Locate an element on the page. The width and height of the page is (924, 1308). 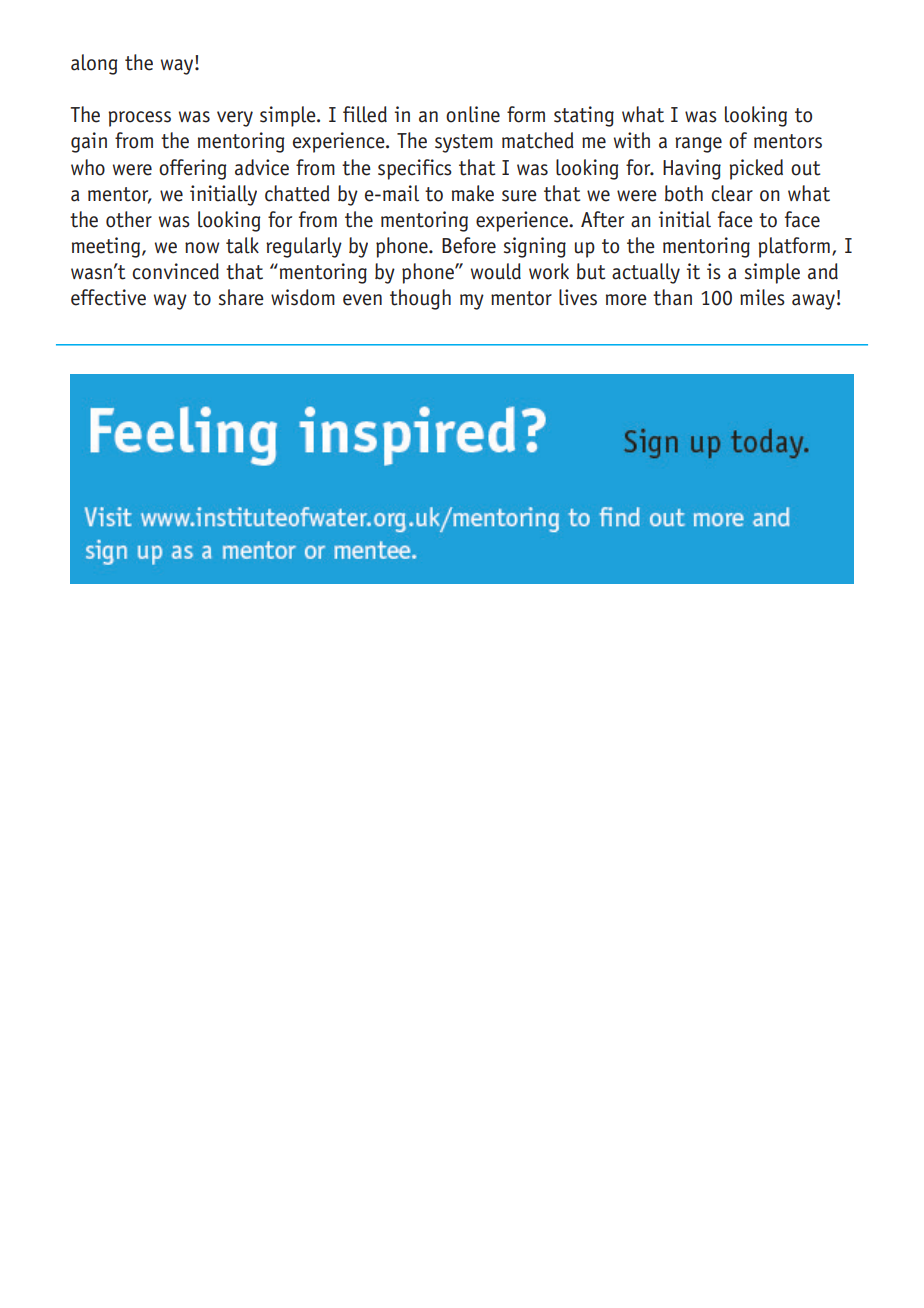
range is located at coordinates (698, 145).
